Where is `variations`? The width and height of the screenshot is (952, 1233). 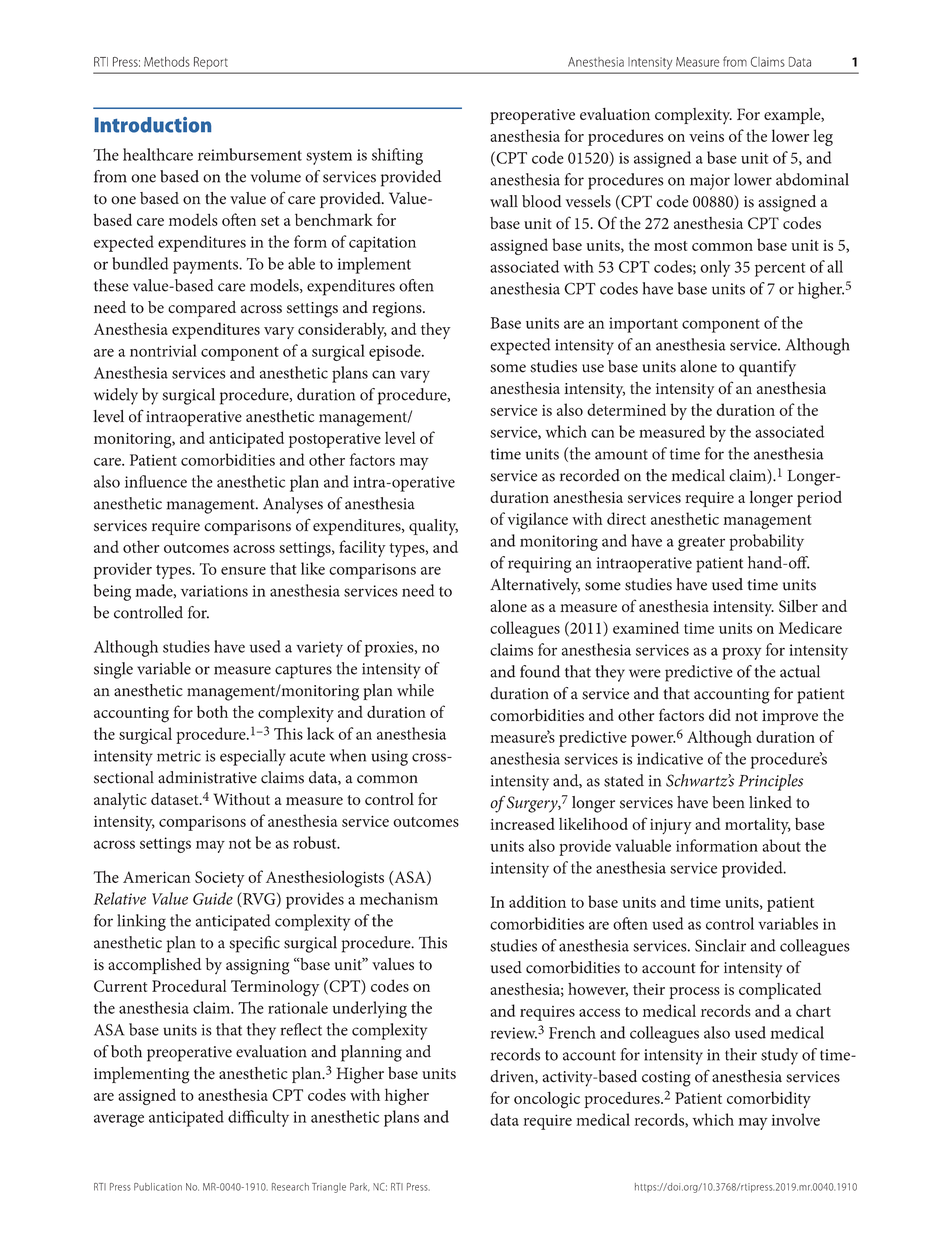
variations is located at coordinates (214, 591).
